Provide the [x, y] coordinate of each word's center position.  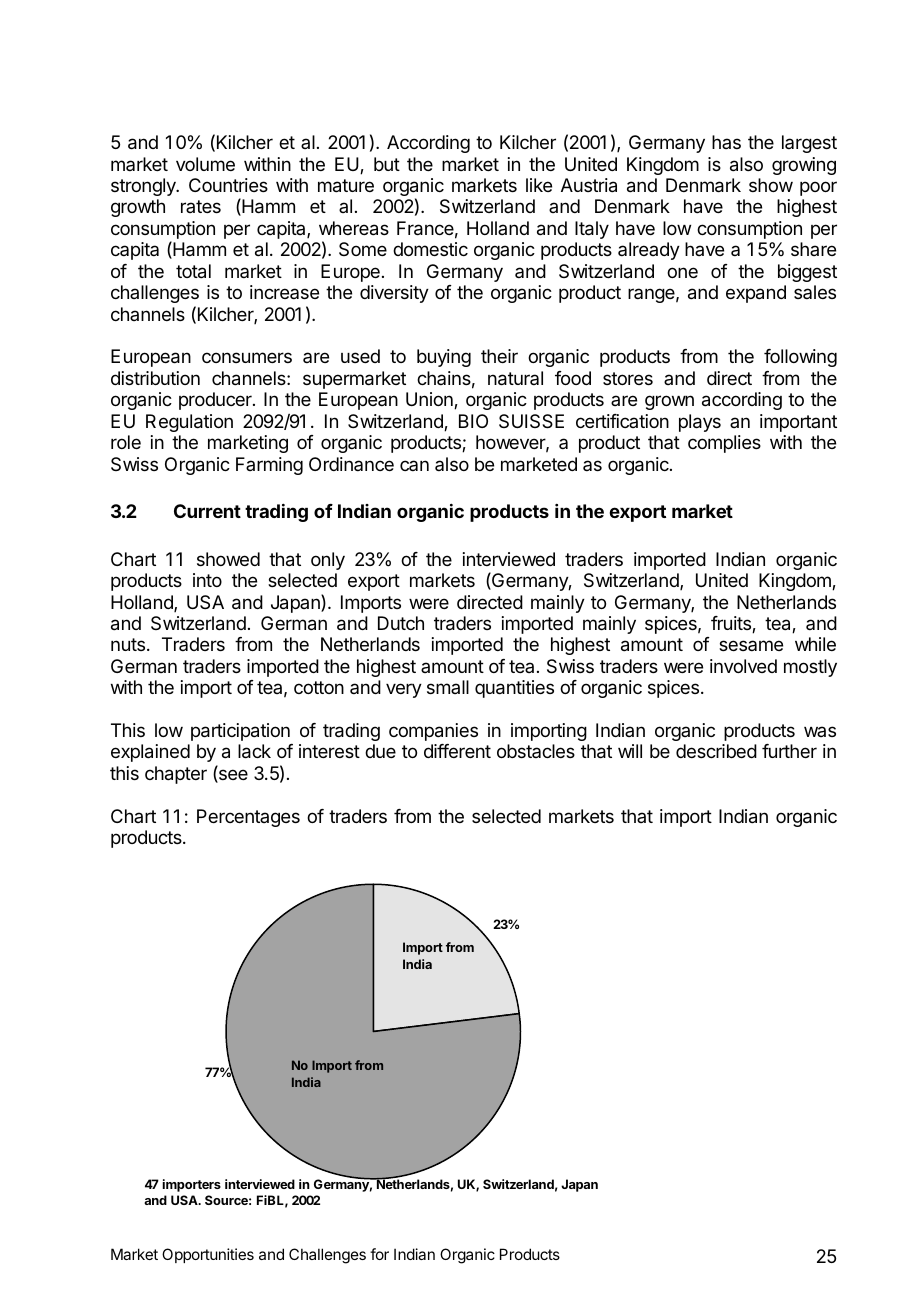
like [539, 185]
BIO [473, 421]
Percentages [248, 818]
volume [205, 164]
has [726, 142]
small [448, 687]
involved [743, 666]
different [457, 751]
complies [724, 444]
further [789, 751]
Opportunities [208, 1255]
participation [240, 732]
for [379, 1254]
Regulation [189, 423]
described [716, 751]
